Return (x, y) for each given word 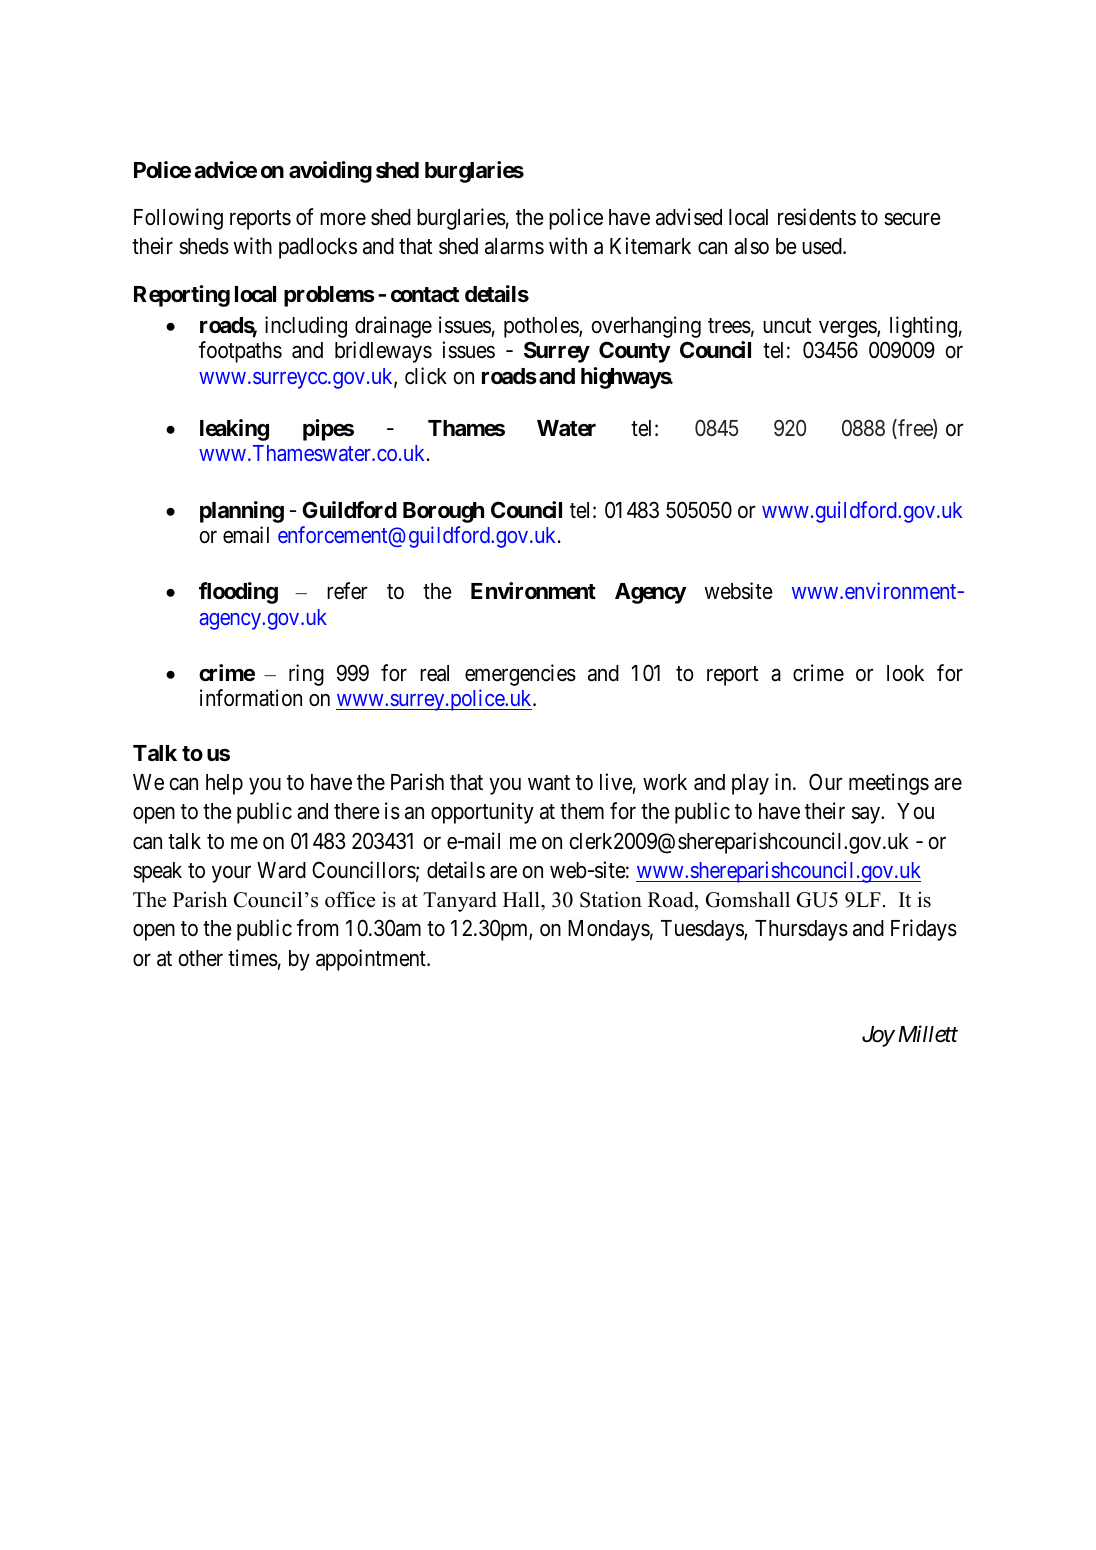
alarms (514, 246)
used (823, 246)
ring (306, 675)
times (253, 958)
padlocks (318, 248)
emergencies (520, 675)
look (905, 673)
